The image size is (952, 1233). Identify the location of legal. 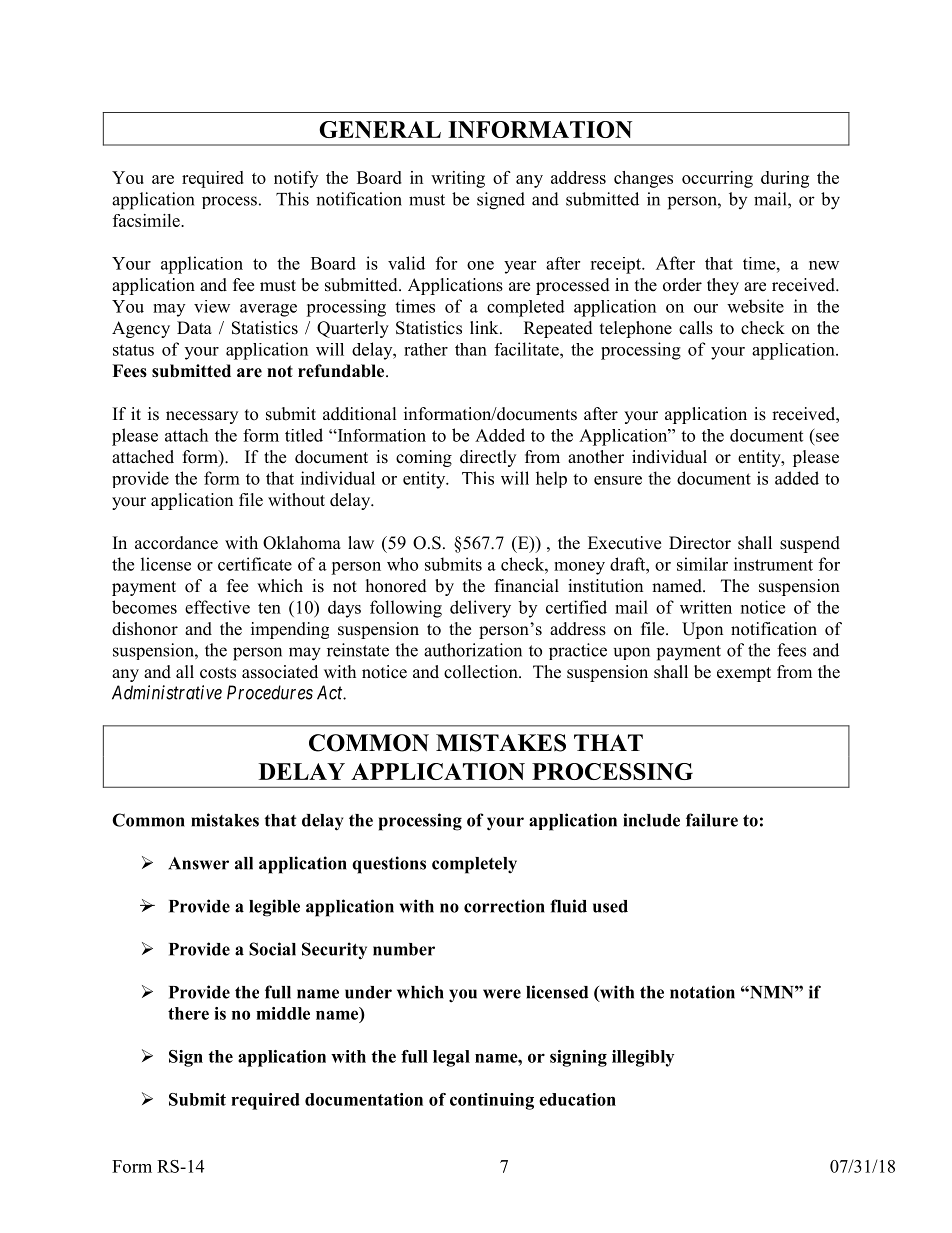
(451, 1058).
